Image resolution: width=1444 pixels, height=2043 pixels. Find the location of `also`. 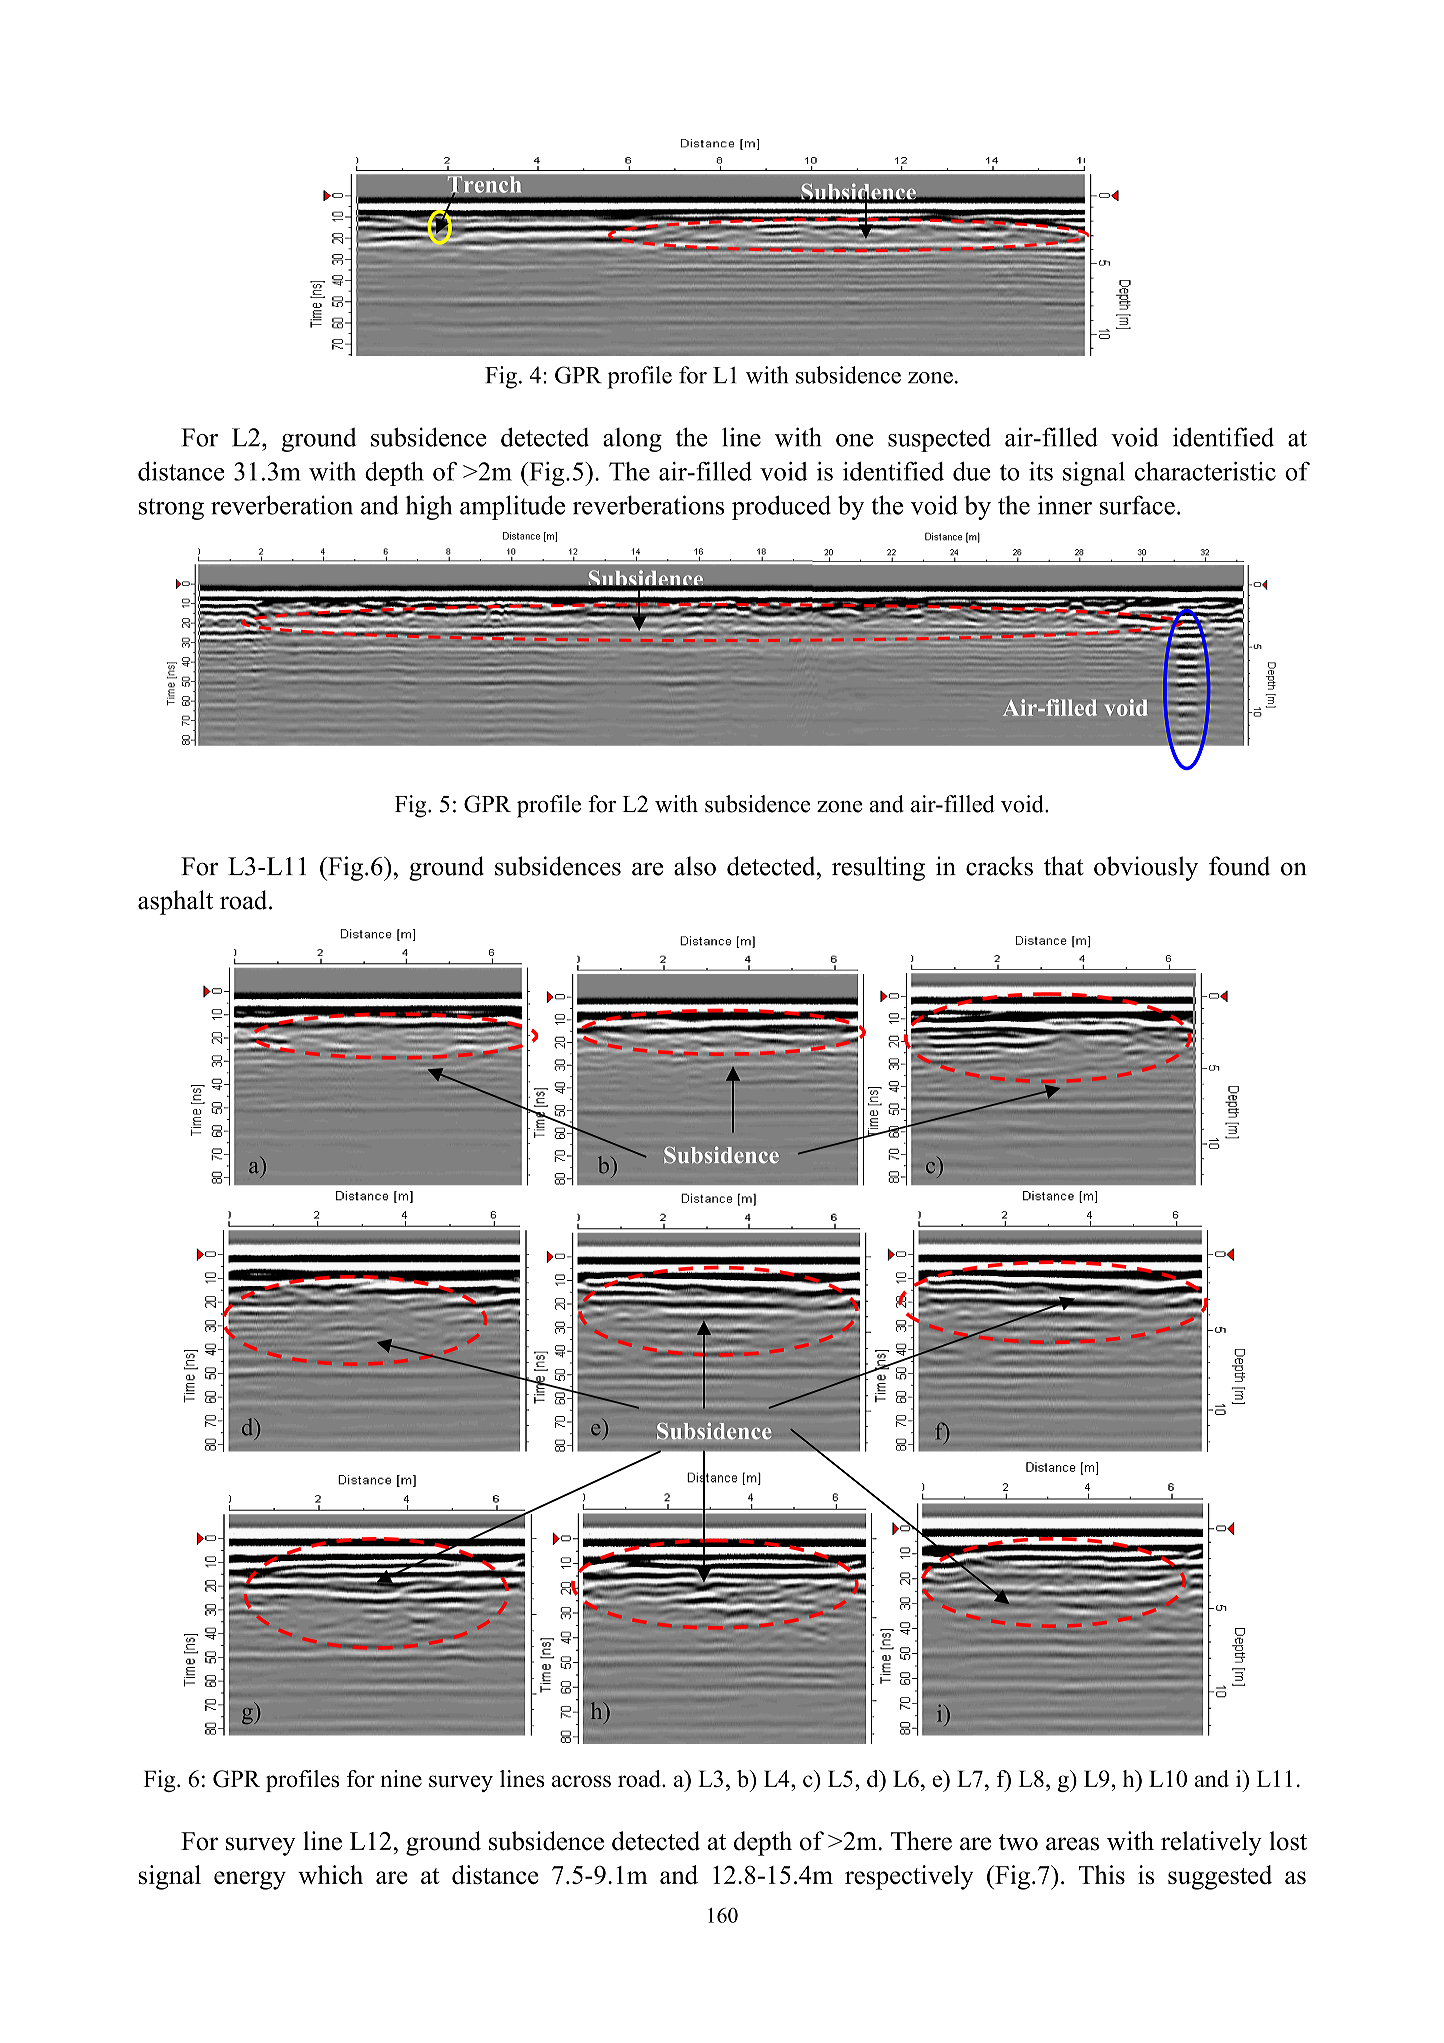

also is located at coordinates (695, 866).
